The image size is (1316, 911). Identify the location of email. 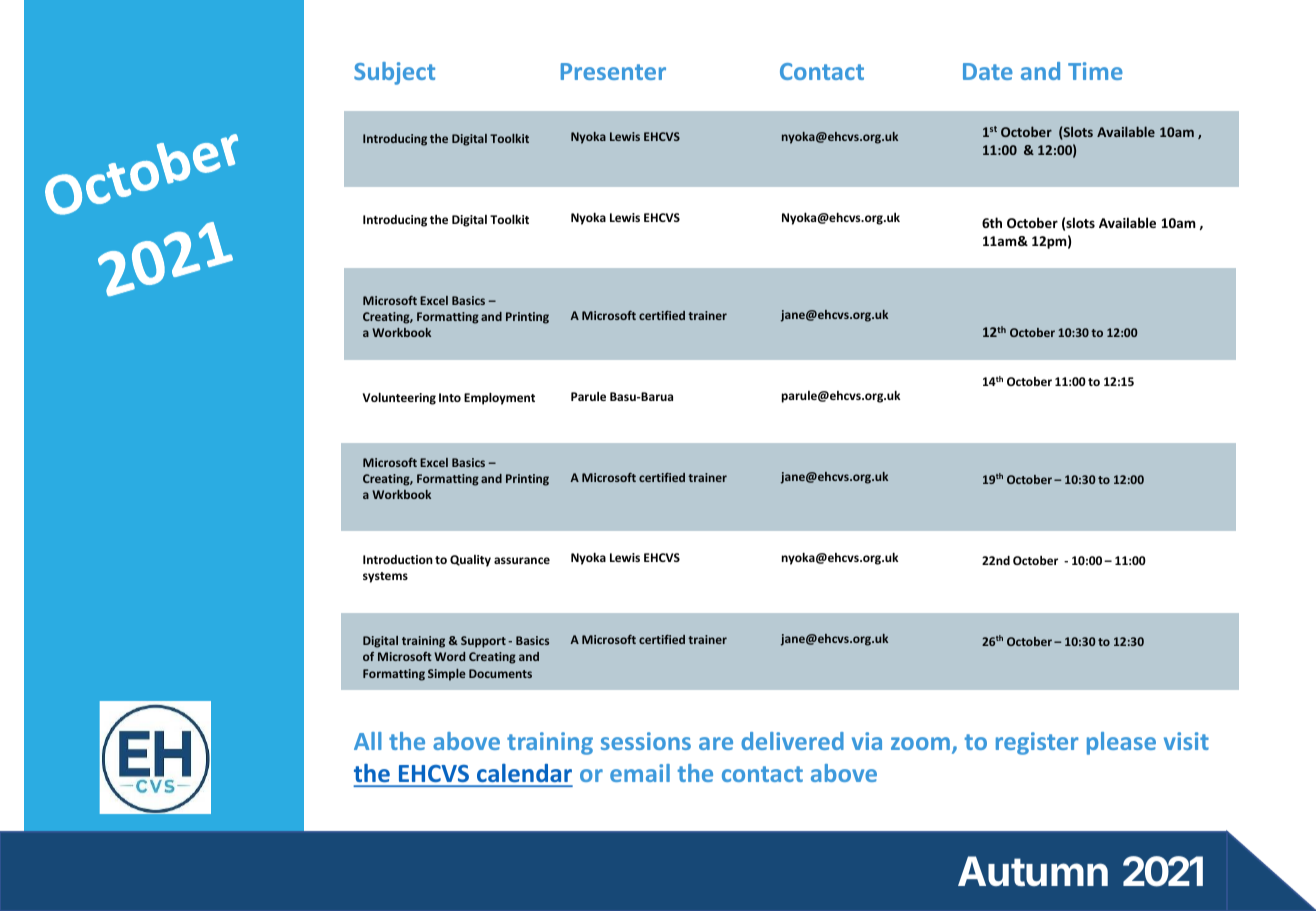
(640, 773).
